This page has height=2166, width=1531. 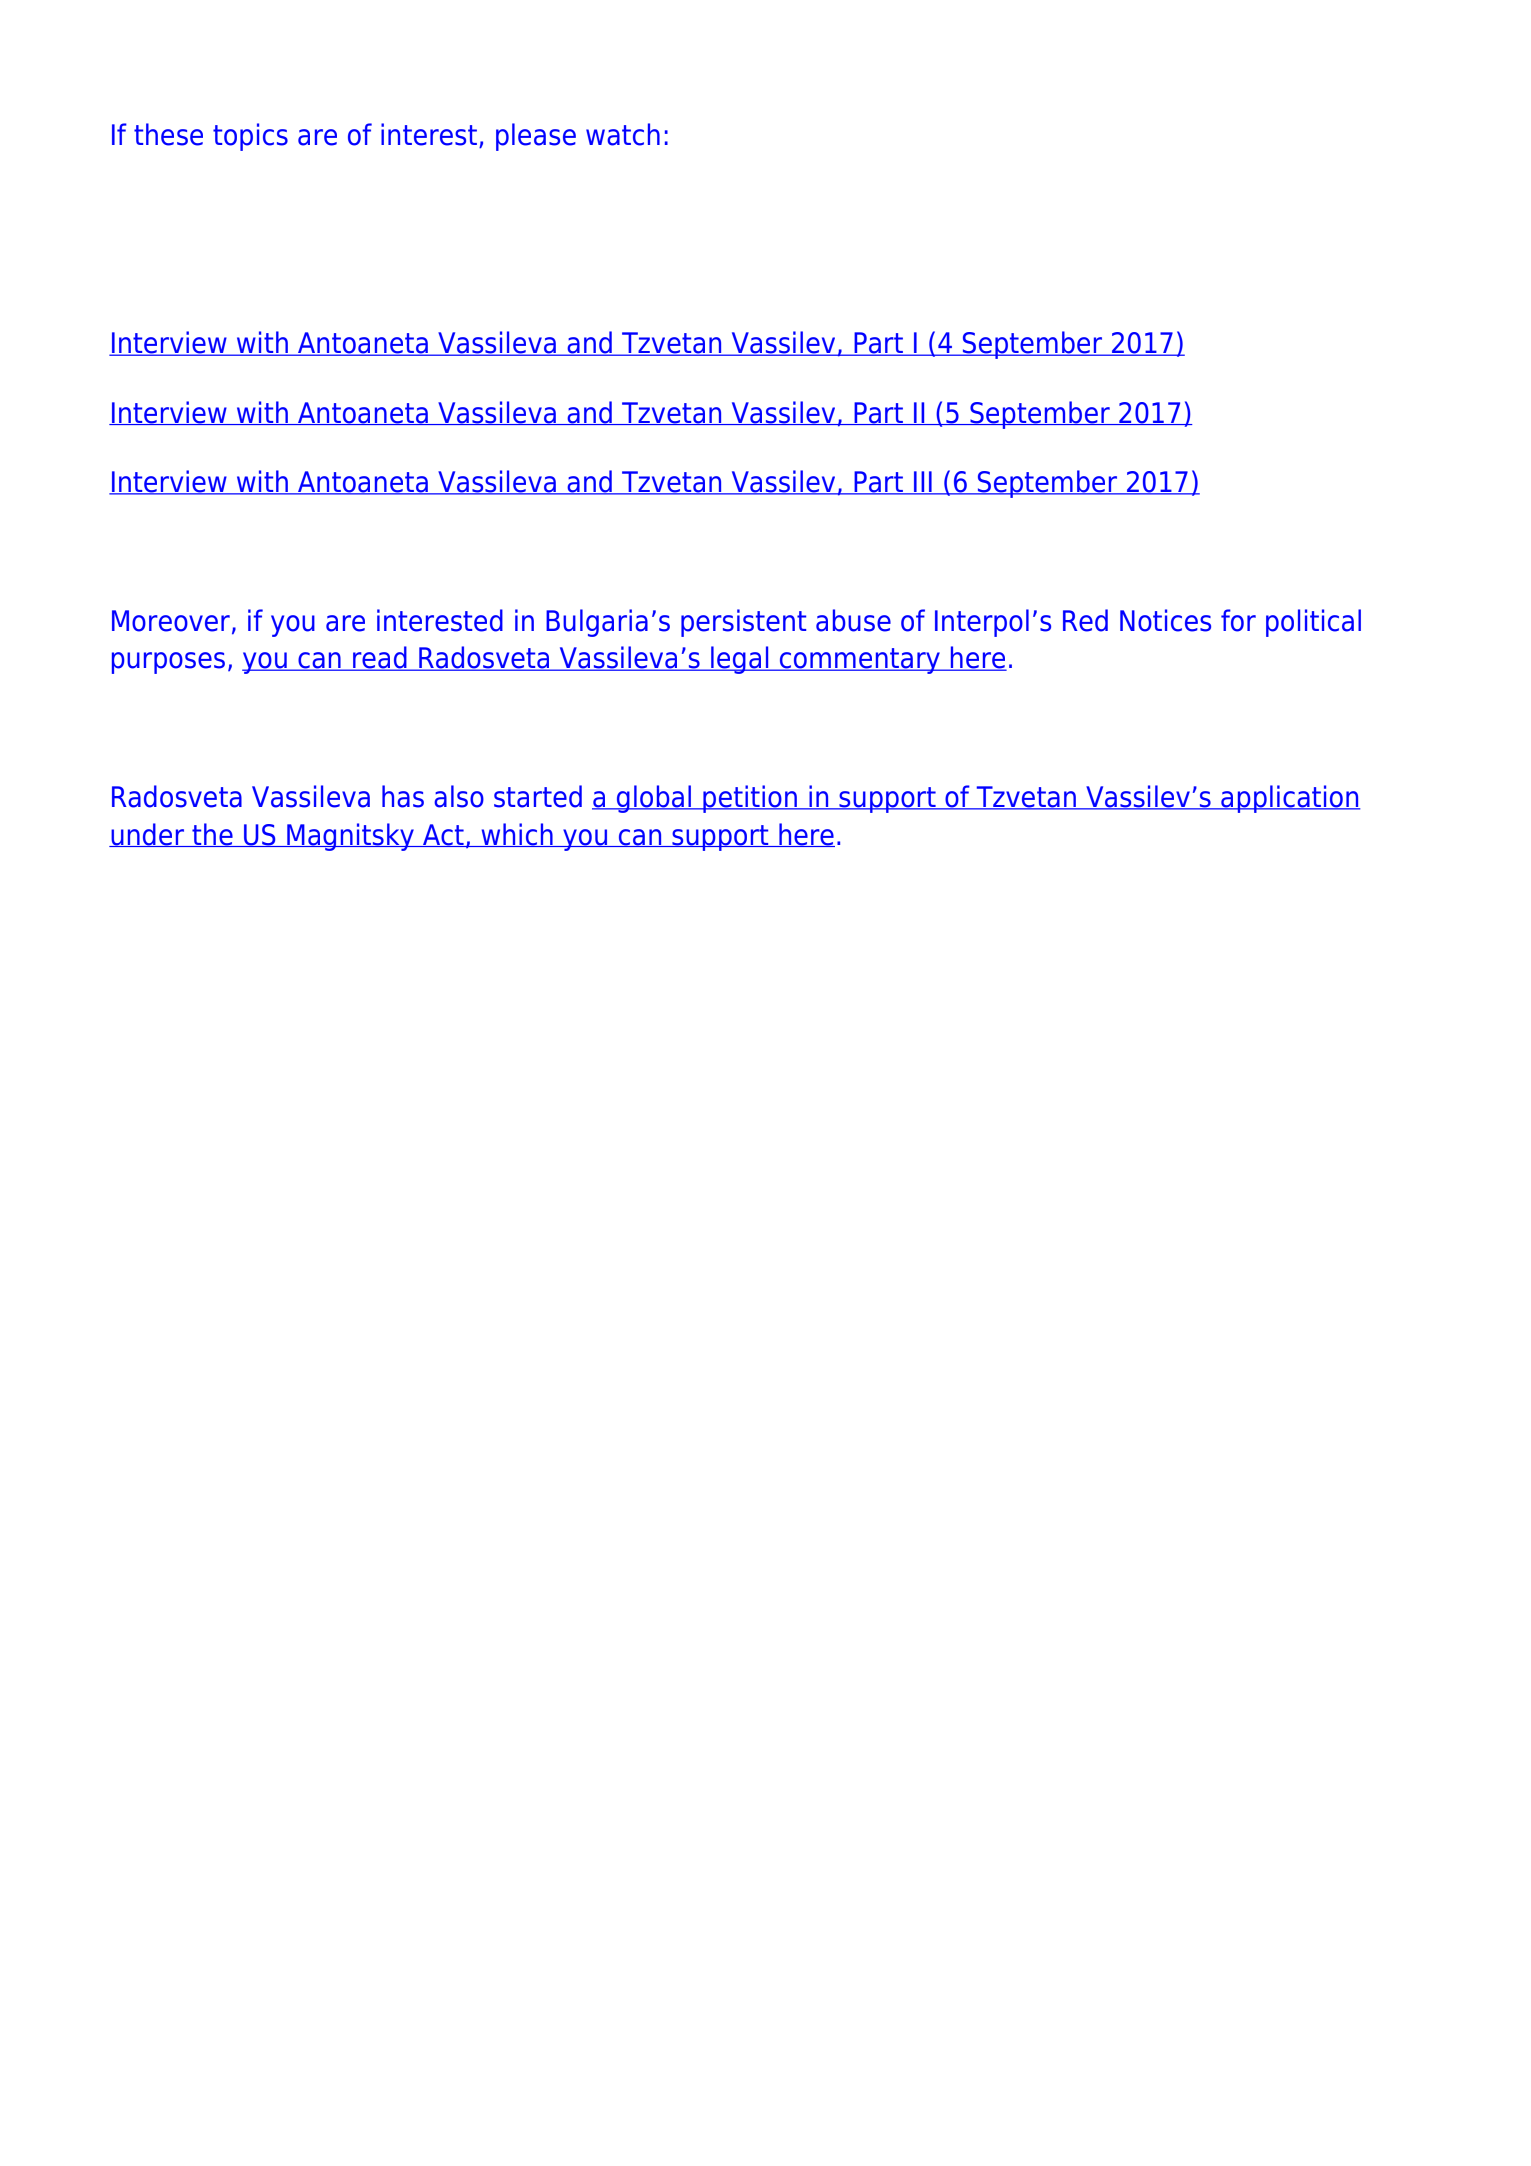 What do you see at coordinates (623, 134) in the page?
I see `watch` at bounding box center [623, 134].
